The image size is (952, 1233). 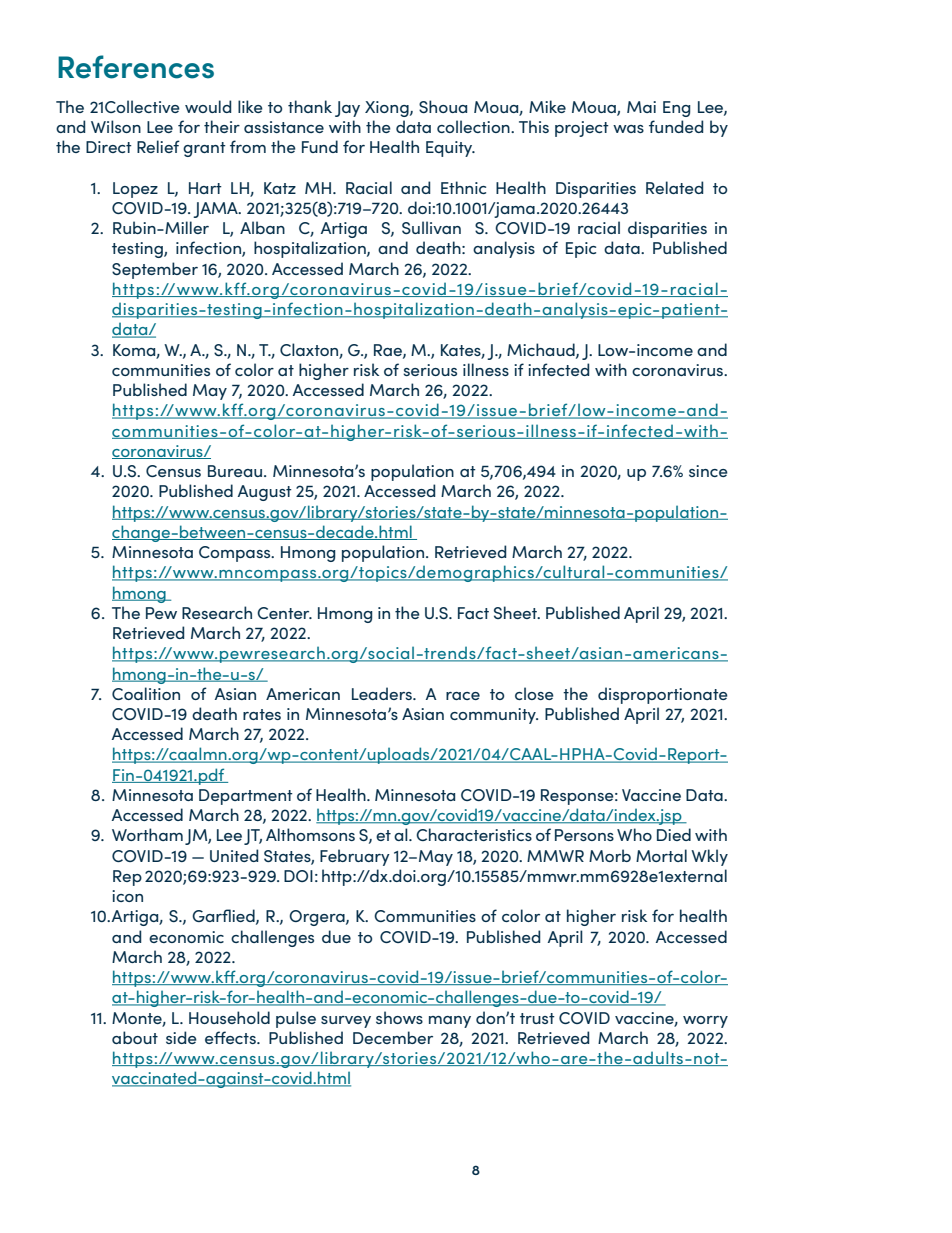 What do you see at coordinates (181, 1037) in the screenshot?
I see `side` at bounding box center [181, 1037].
